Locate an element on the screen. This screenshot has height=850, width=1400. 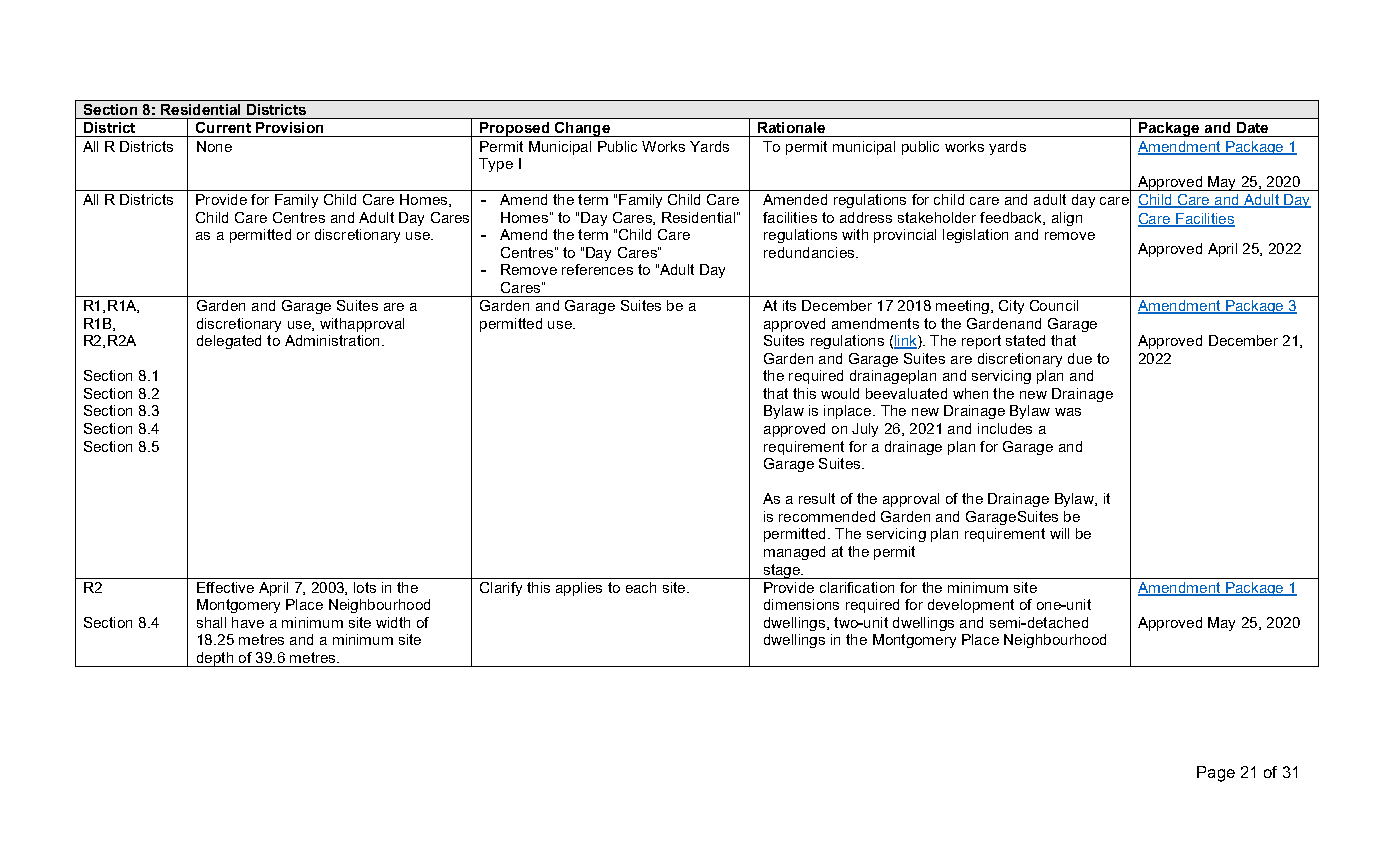
includes is located at coordinates (1005, 428).
